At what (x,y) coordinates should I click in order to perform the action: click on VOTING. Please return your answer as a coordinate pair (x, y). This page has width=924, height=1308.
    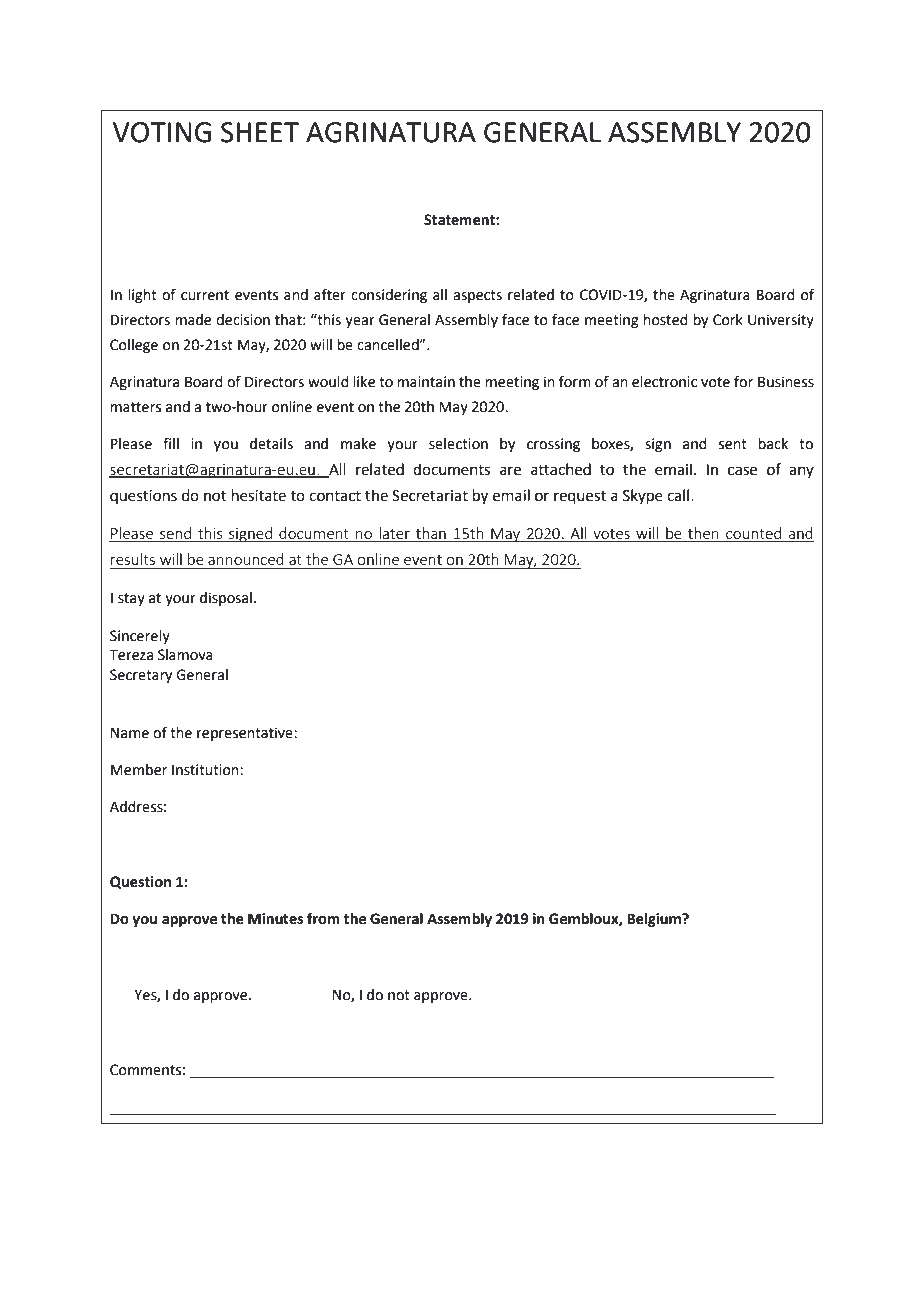
    Looking at the image, I should click on (162, 132).
